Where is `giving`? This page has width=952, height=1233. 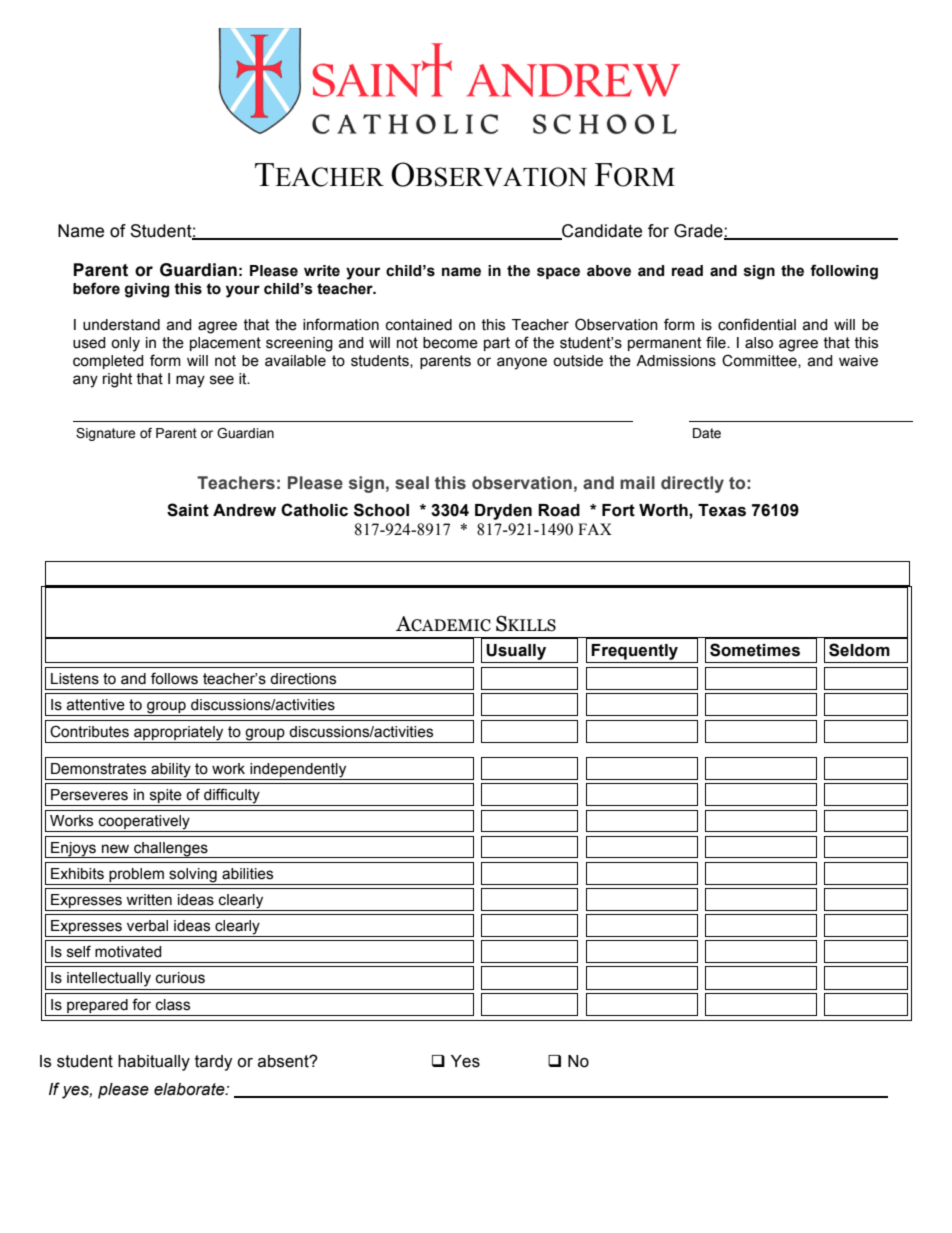
giving is located at coordinates (147, 290).
